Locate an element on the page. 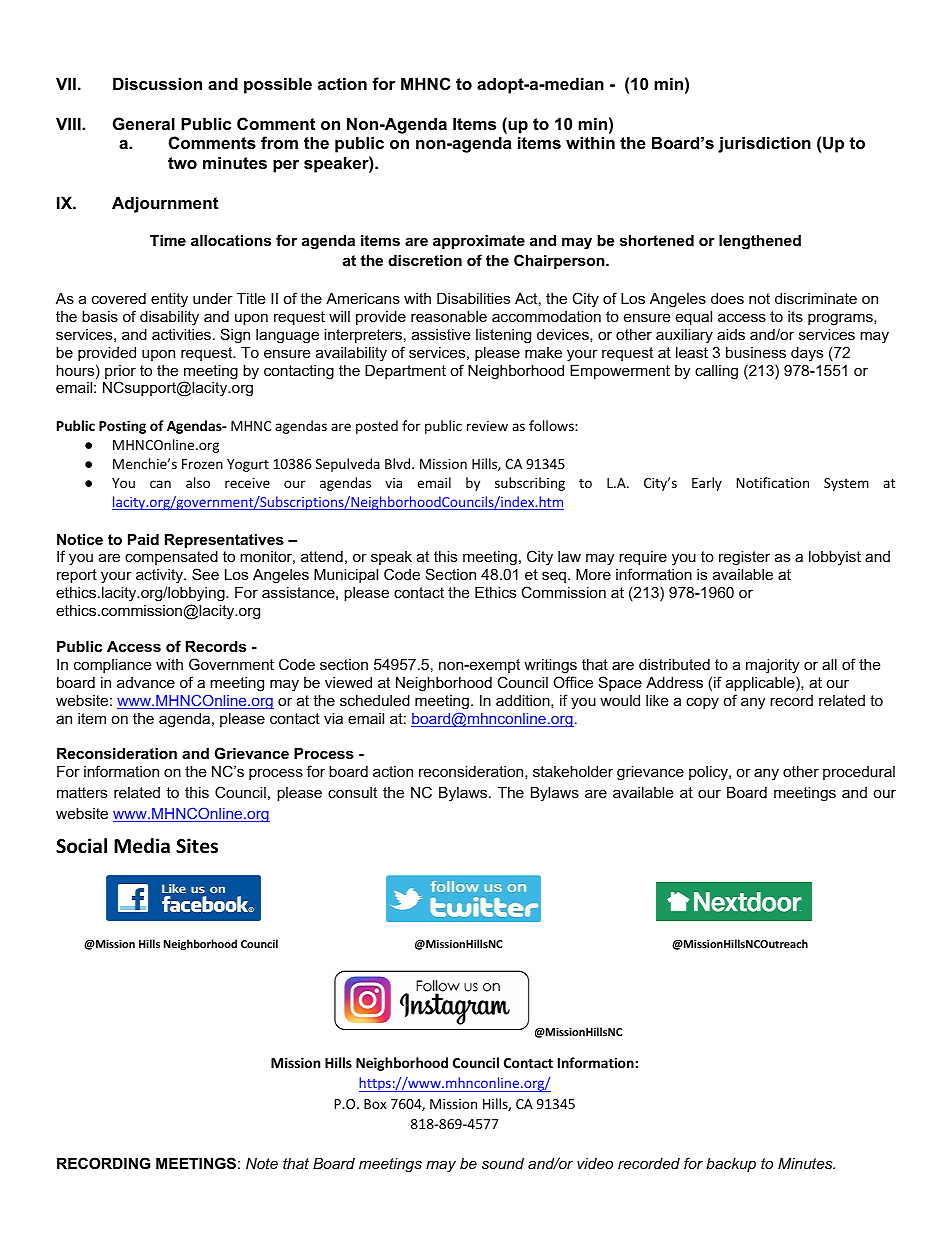  General is located at coordinates (144, 123).
